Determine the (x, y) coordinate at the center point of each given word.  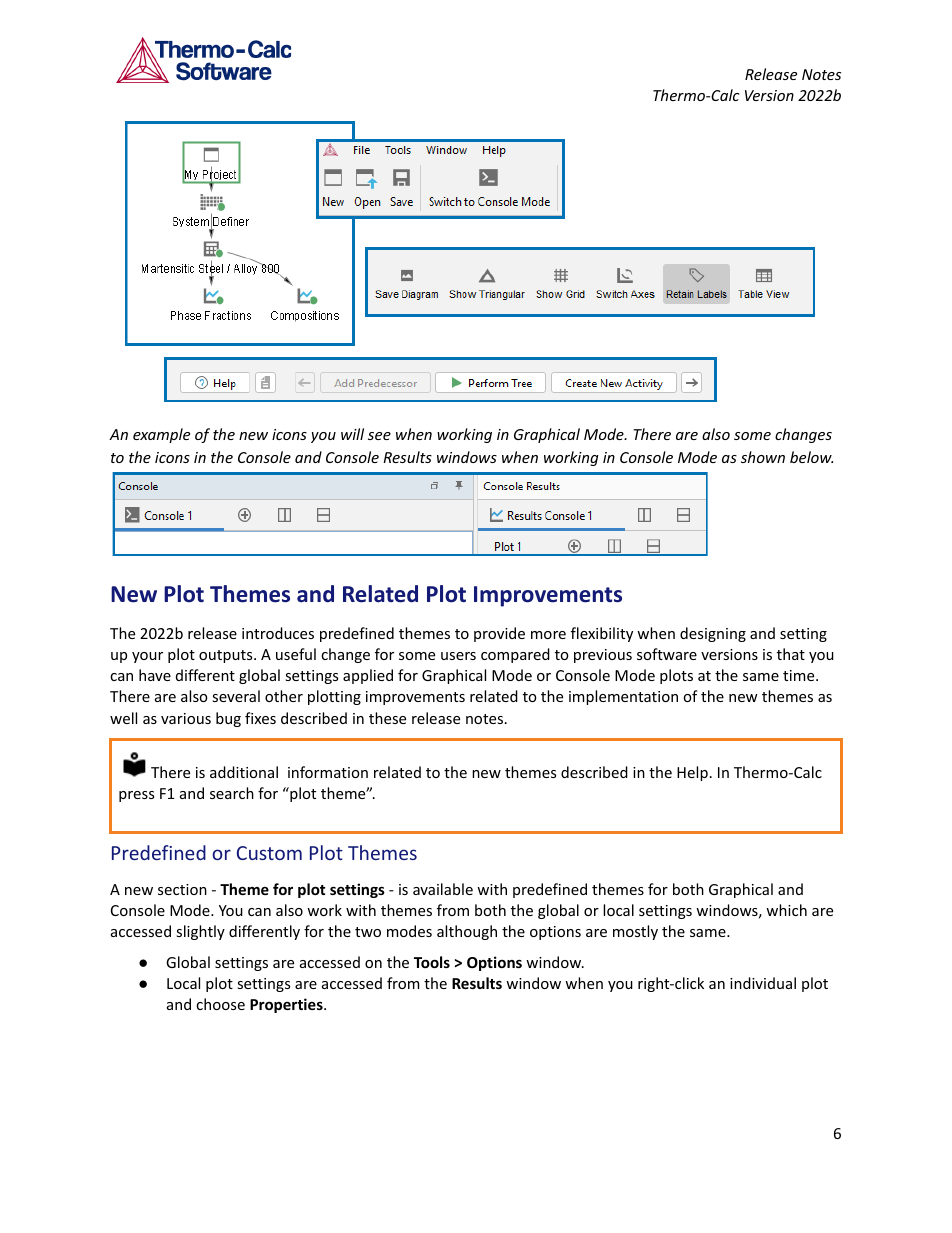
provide (499, 634)
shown (763, 457)
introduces (278, 633)
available (443, 889)
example (161, 435)
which (786, 910)
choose (220, 1004)
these (387, 718)
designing (713, 634)
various (186, 718)
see (379, 436)
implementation (623, 697)
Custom (269, 853)
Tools (432, 962)
